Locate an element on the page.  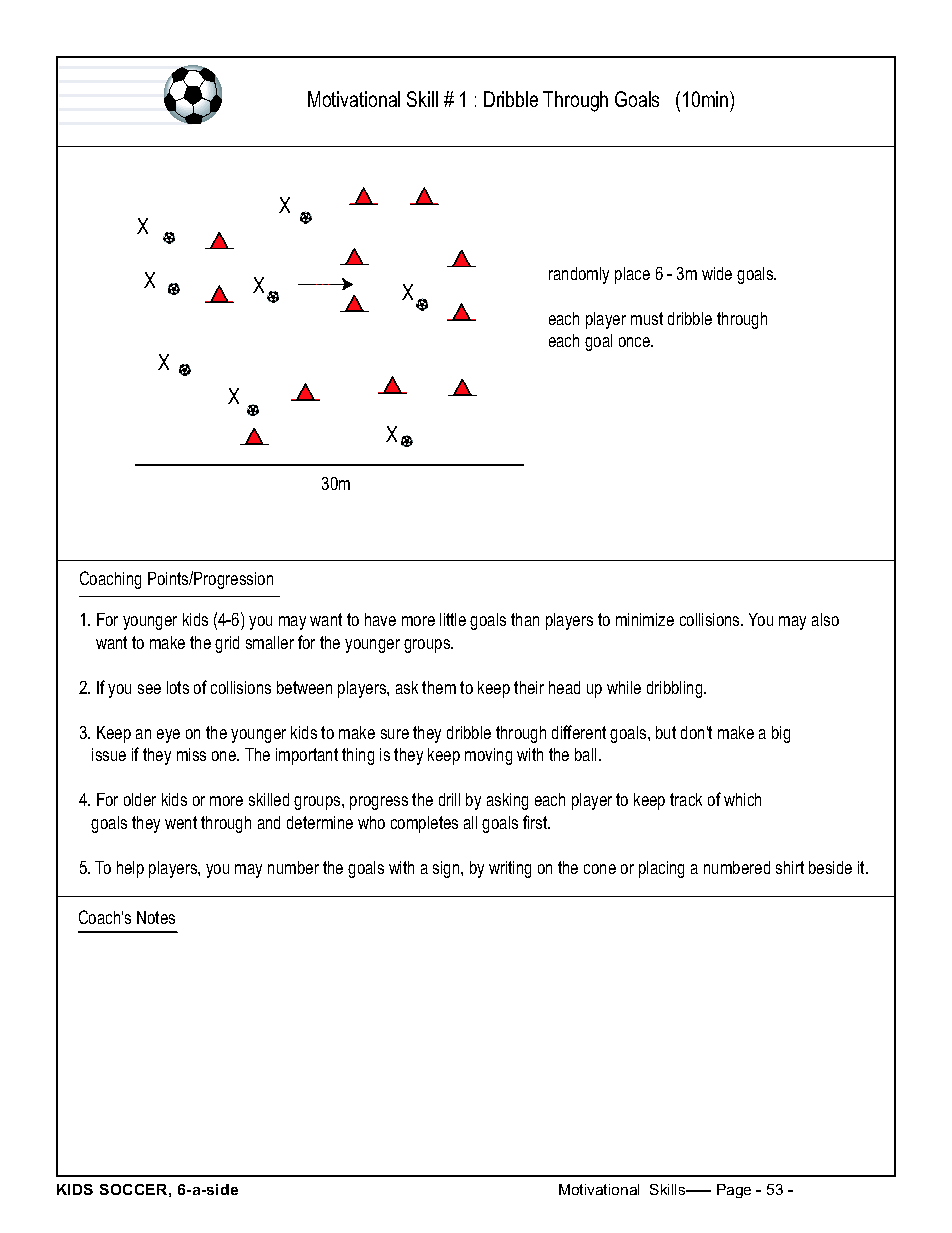
wide is located at coordinates (717, 273).
